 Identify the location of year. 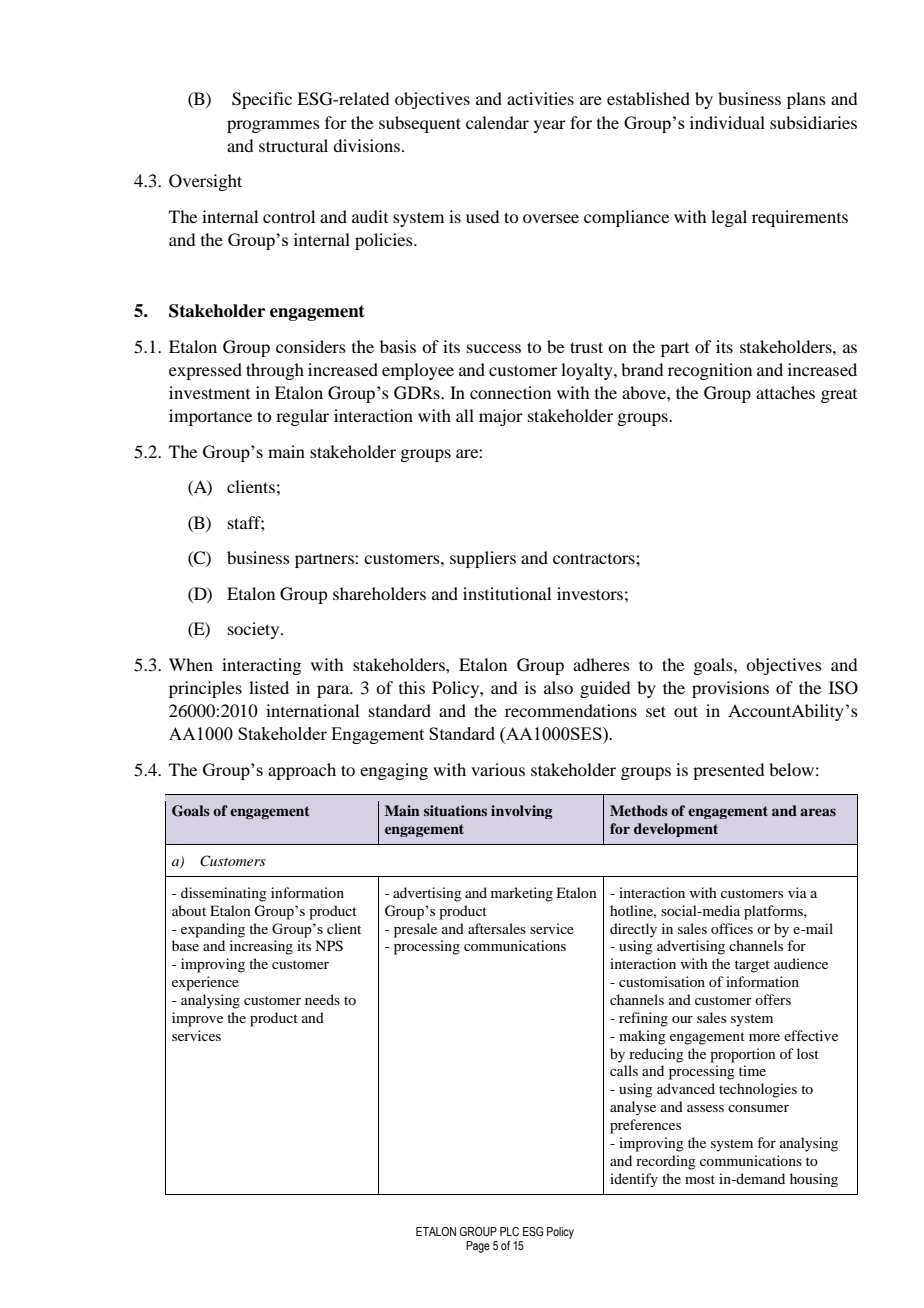
(550, 126).
